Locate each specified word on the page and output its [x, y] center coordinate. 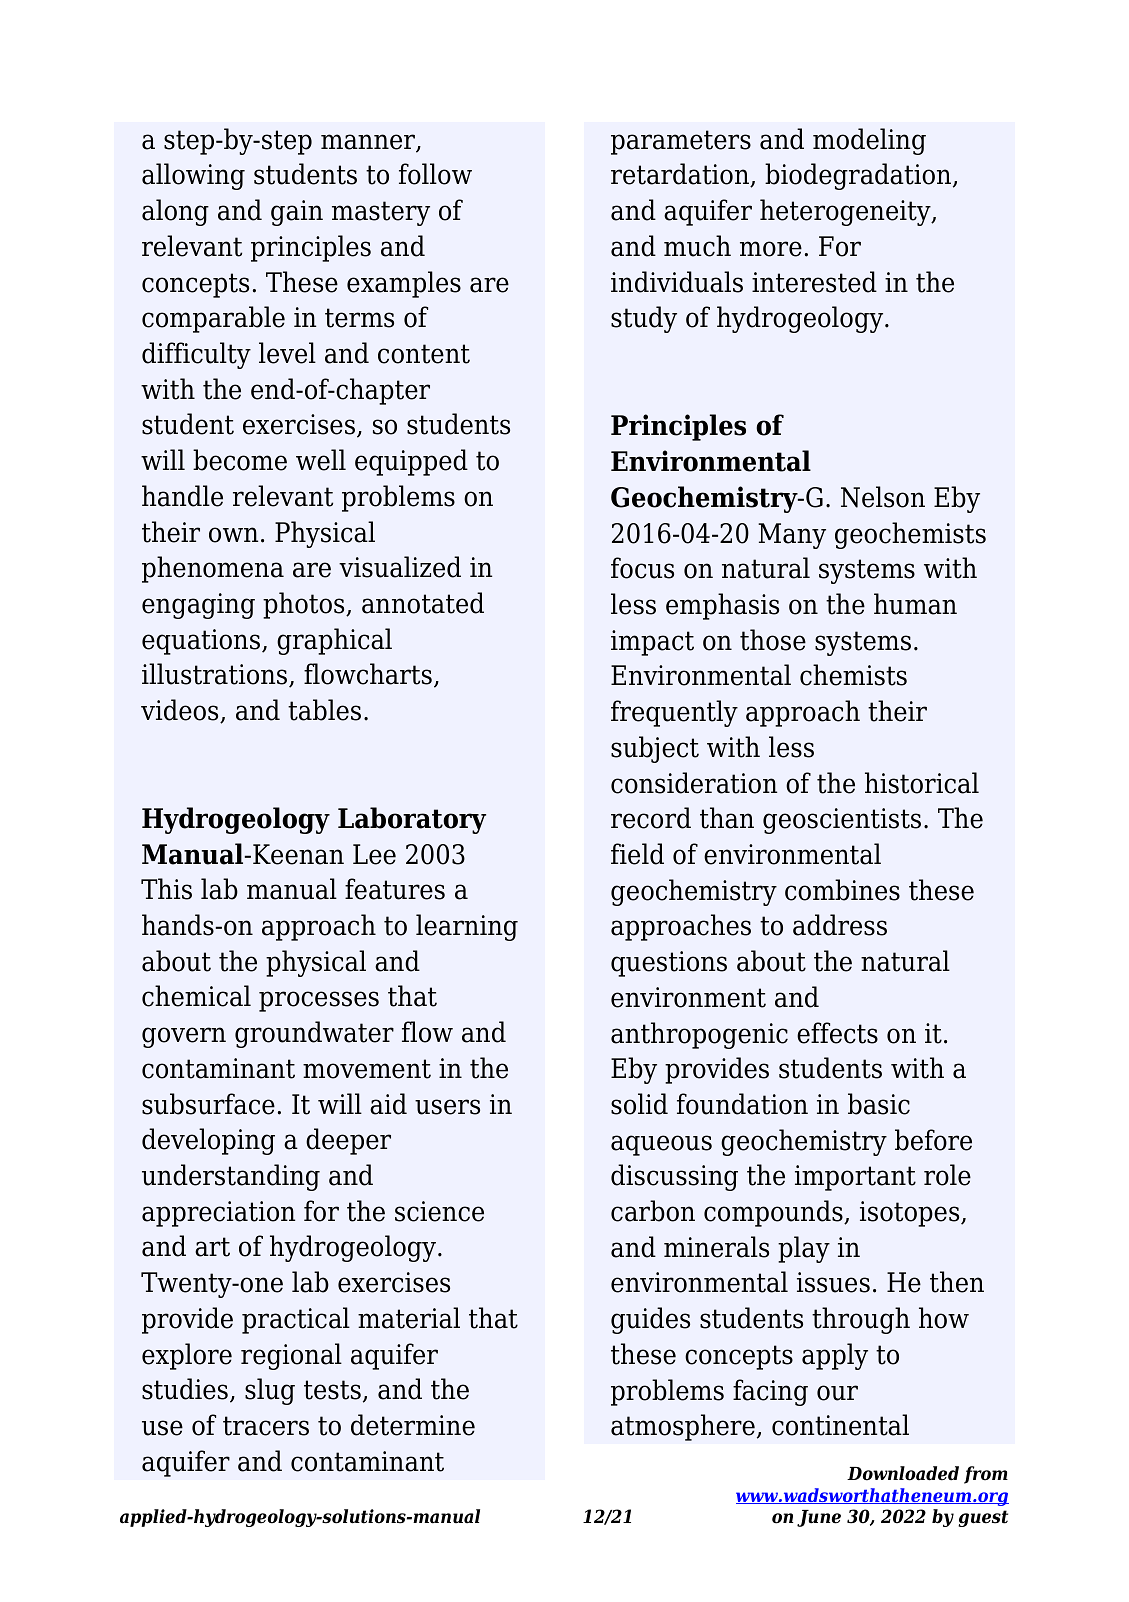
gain [297, 213]
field [637, 854]
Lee [374, 854]
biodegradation [859, 176]
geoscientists [842, 821]
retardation [681, 175]
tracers [266, 1426]
